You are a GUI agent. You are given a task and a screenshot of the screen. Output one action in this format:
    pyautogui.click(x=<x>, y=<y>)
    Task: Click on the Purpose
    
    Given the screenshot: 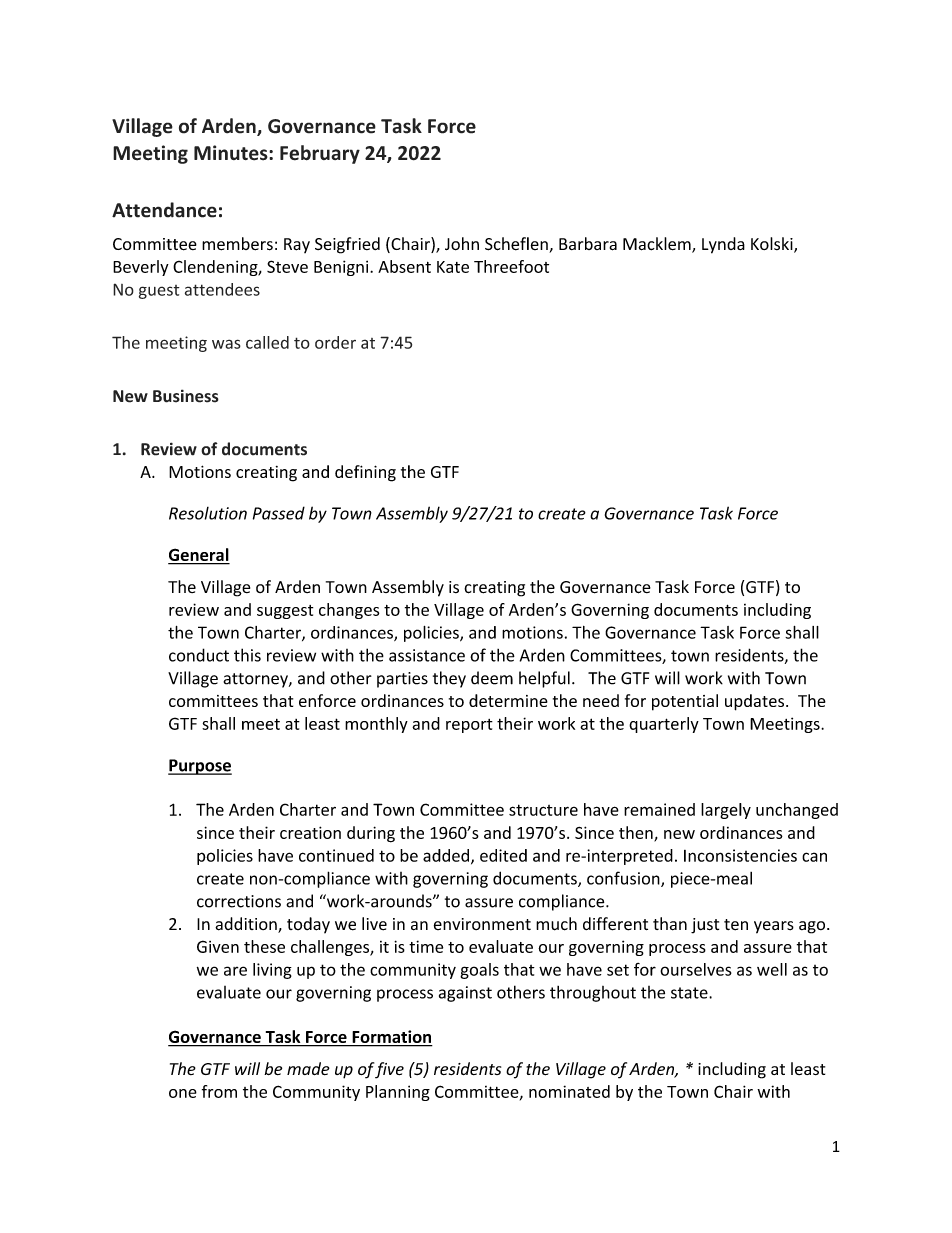 What is the action you would take?
    pyautogui.click(x=200, y=767)
